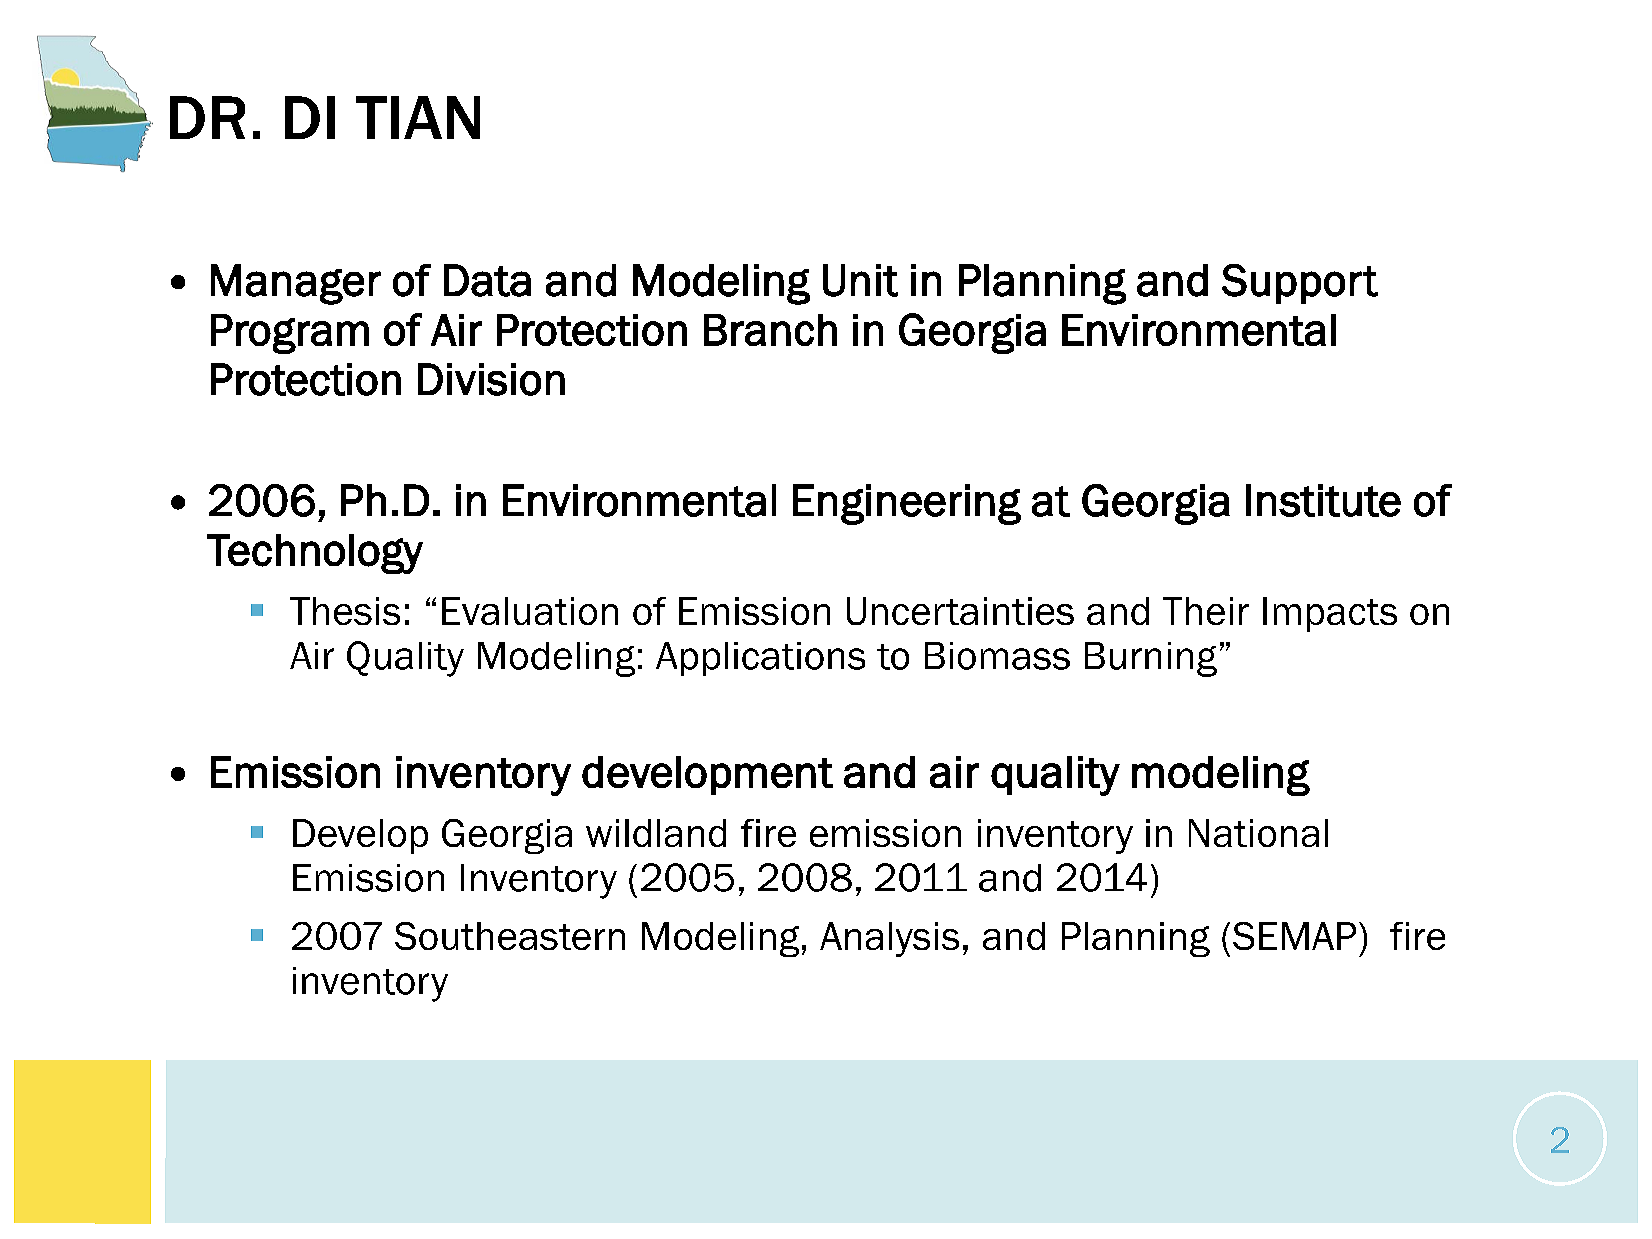 This document has width=1652, height=1239. Describe the element at coordinates (1258, 833) in the document. I see `National` at that location.
